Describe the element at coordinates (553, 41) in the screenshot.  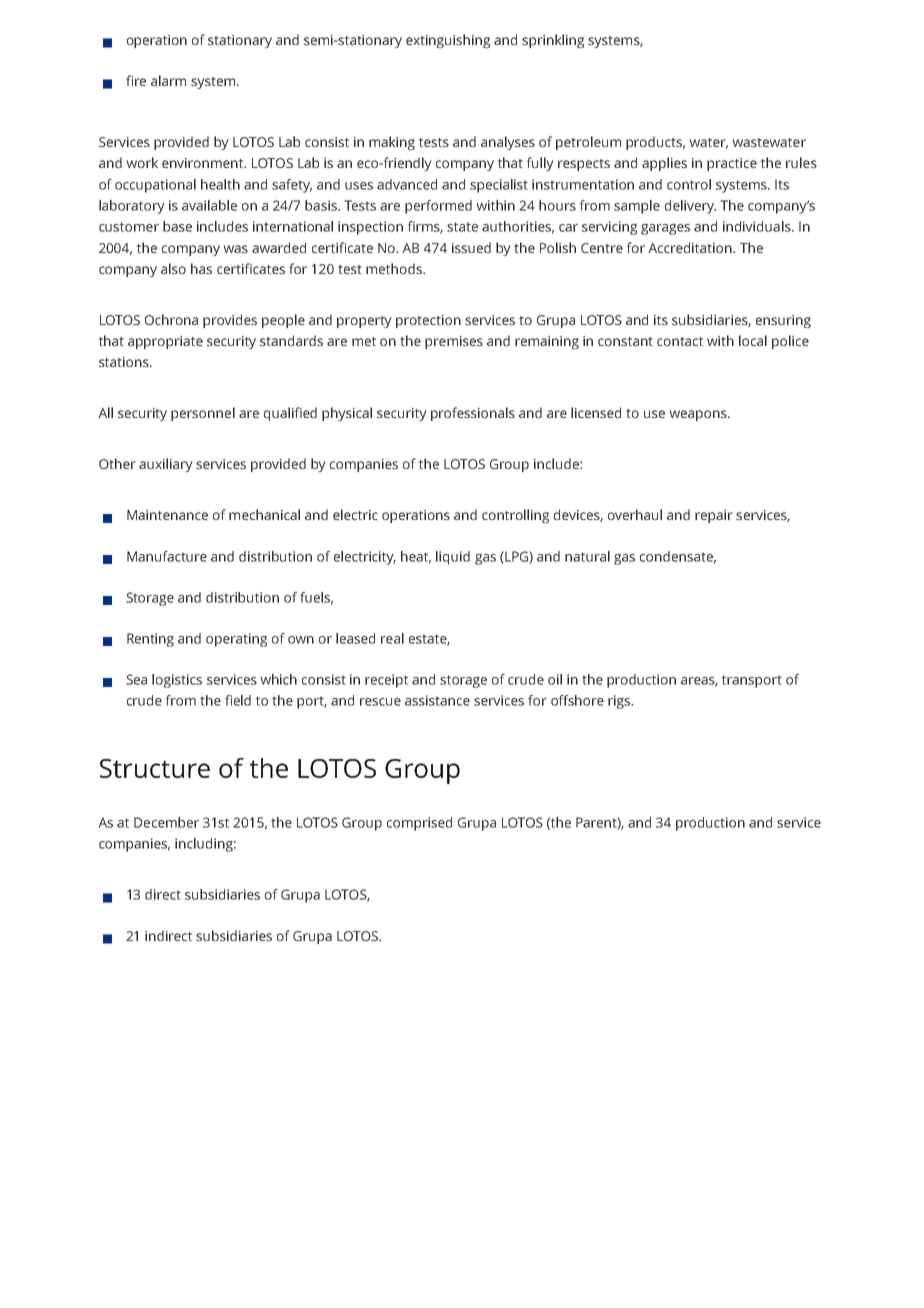
I see `sprinkling` at that location.
